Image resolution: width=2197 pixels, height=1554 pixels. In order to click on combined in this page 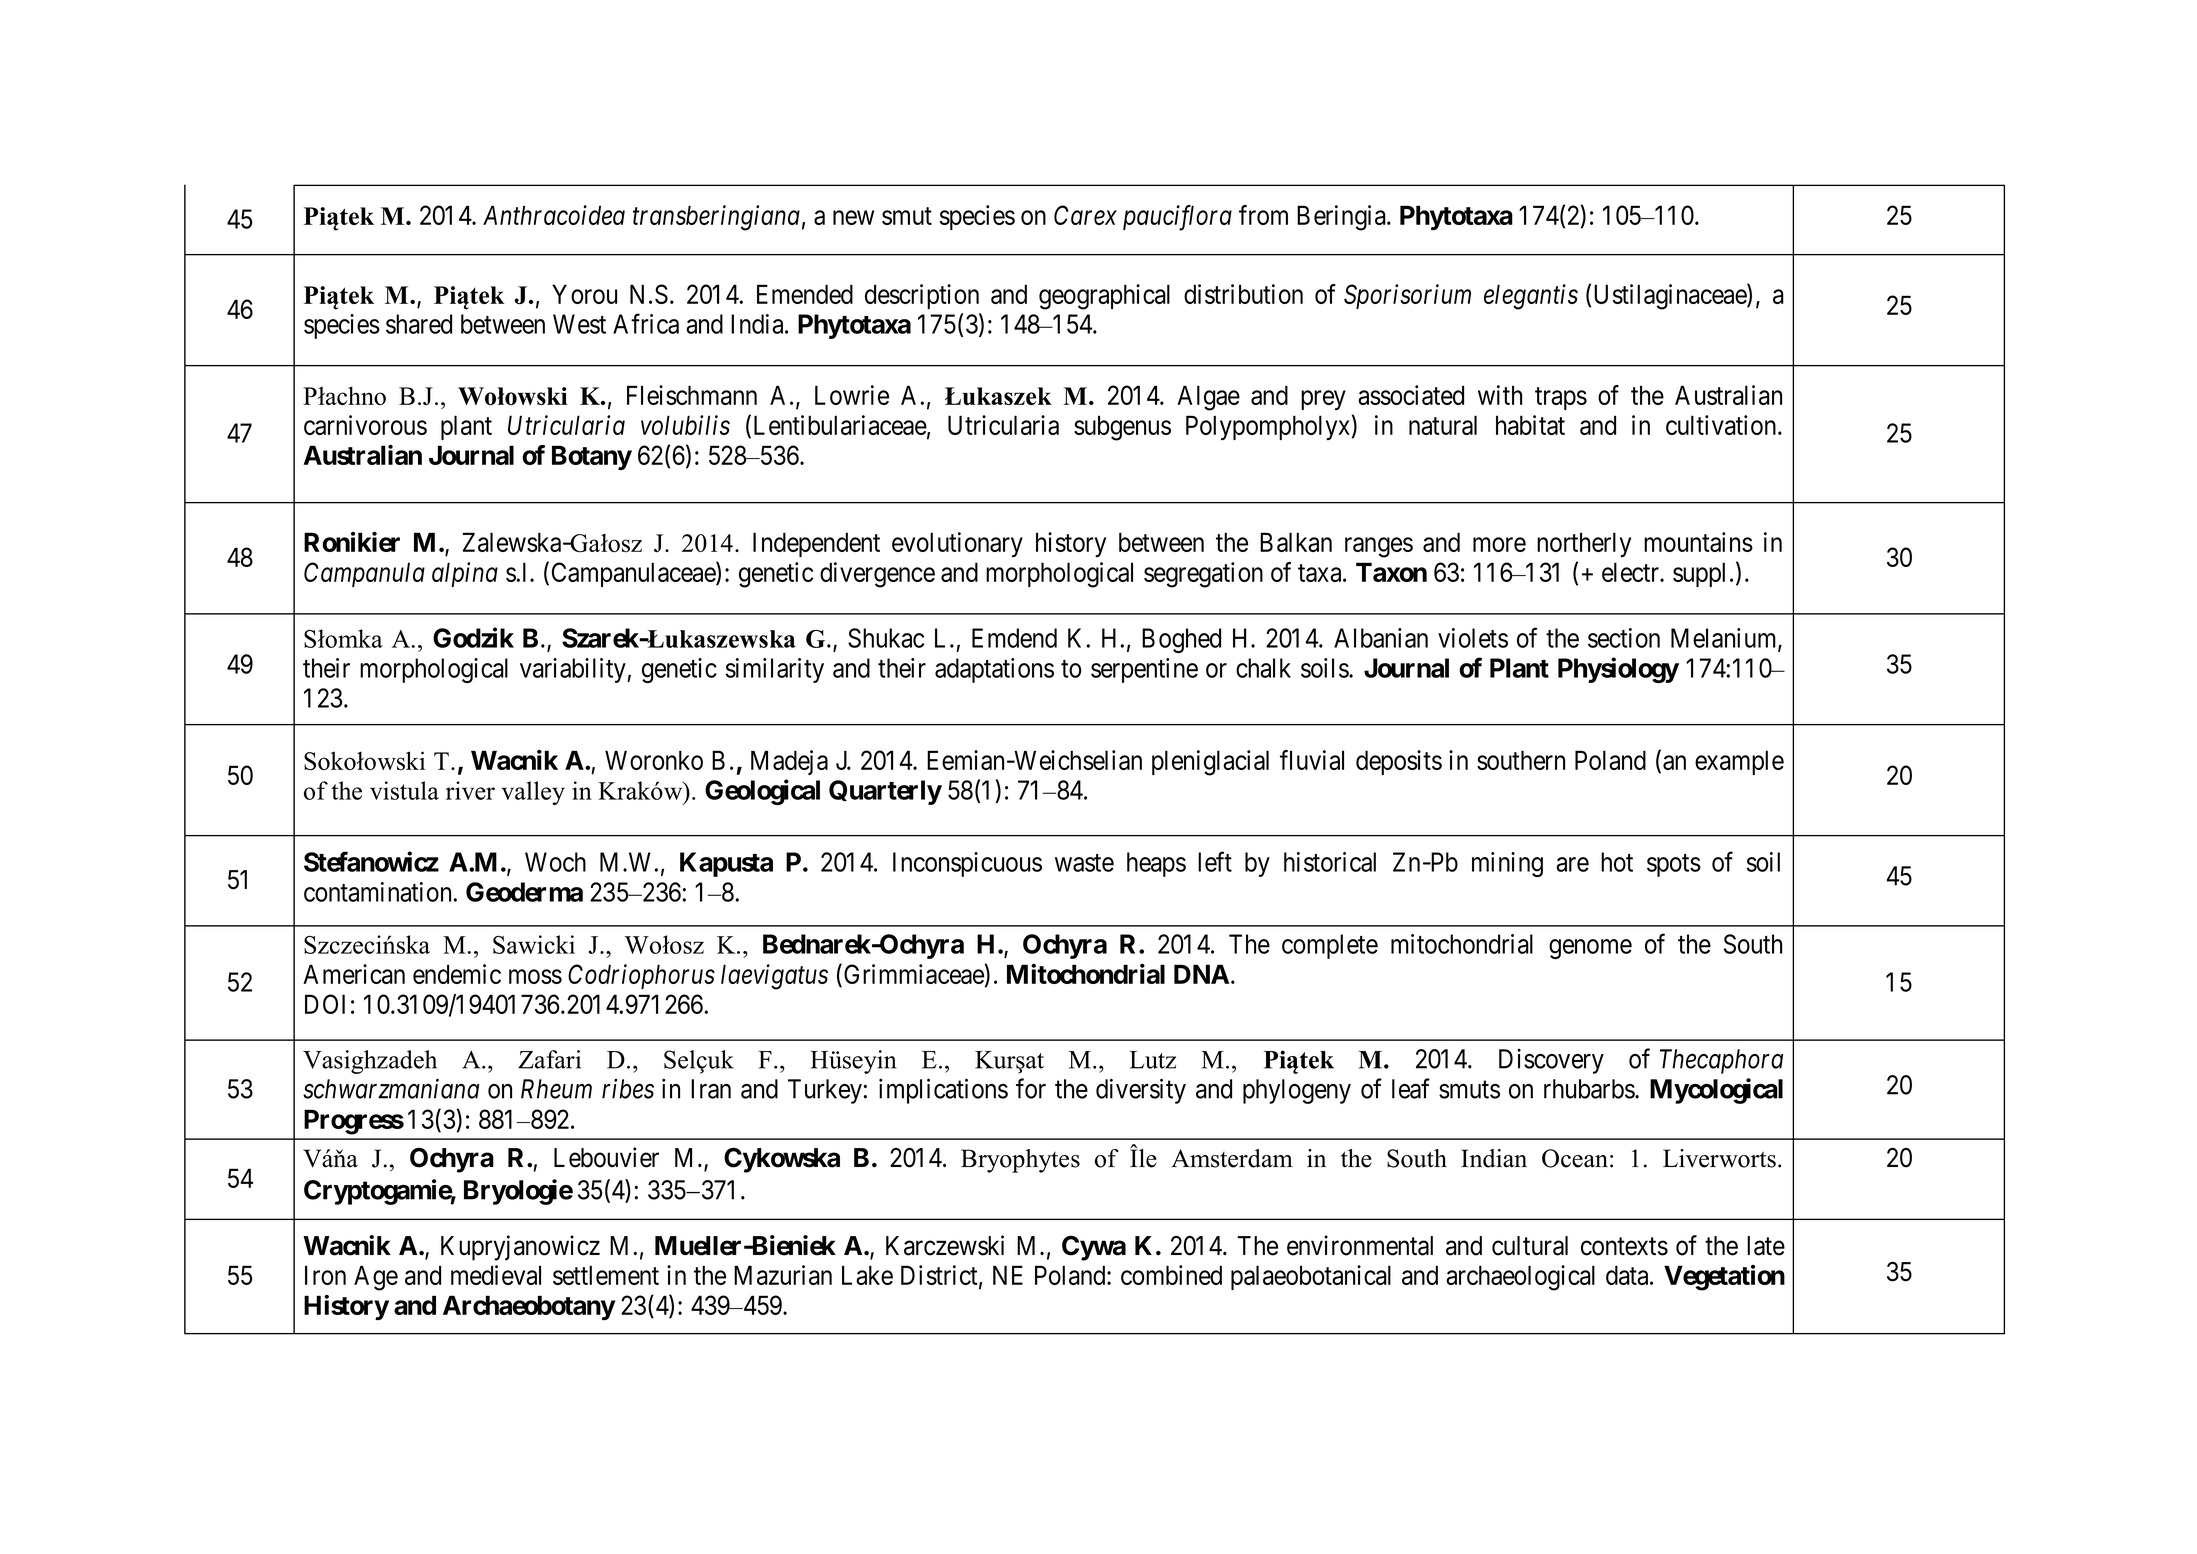, I will do `click(1171, 1275)`.
